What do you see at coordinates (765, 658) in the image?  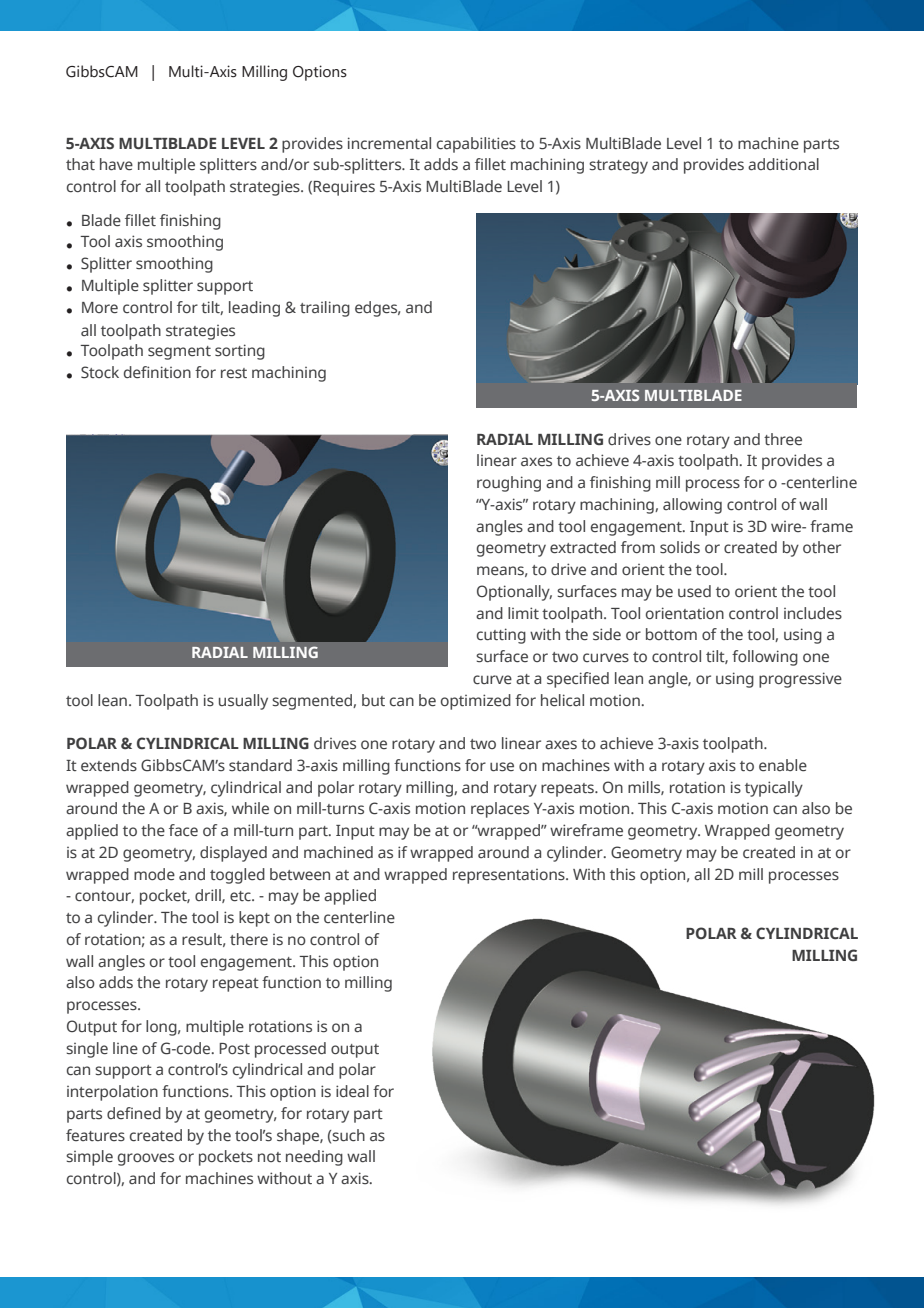 I see `following` at bounding box center [765, 658].
